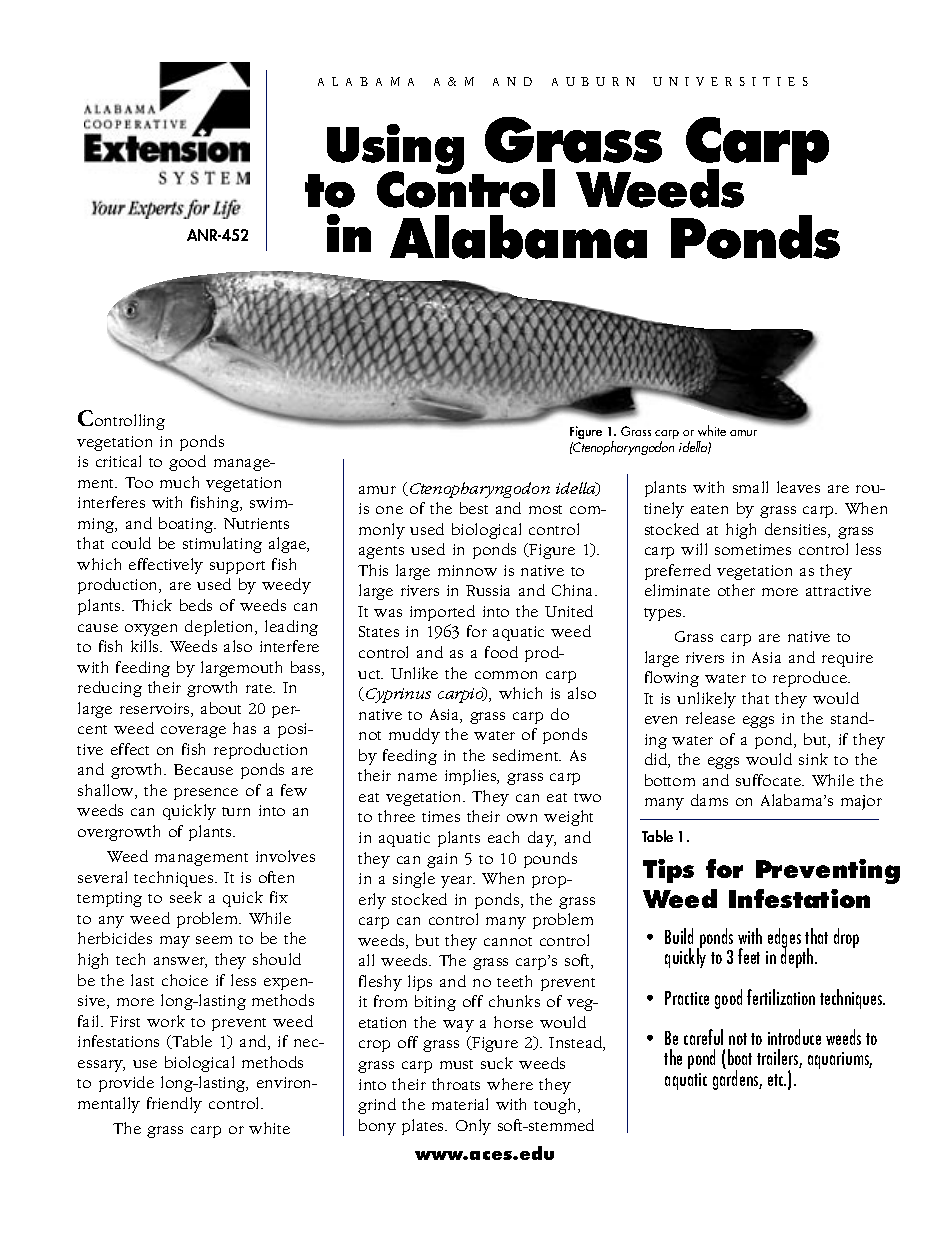  Describe the element at coordinates (545, 509) in the screenshot. I see `most` at that location.
